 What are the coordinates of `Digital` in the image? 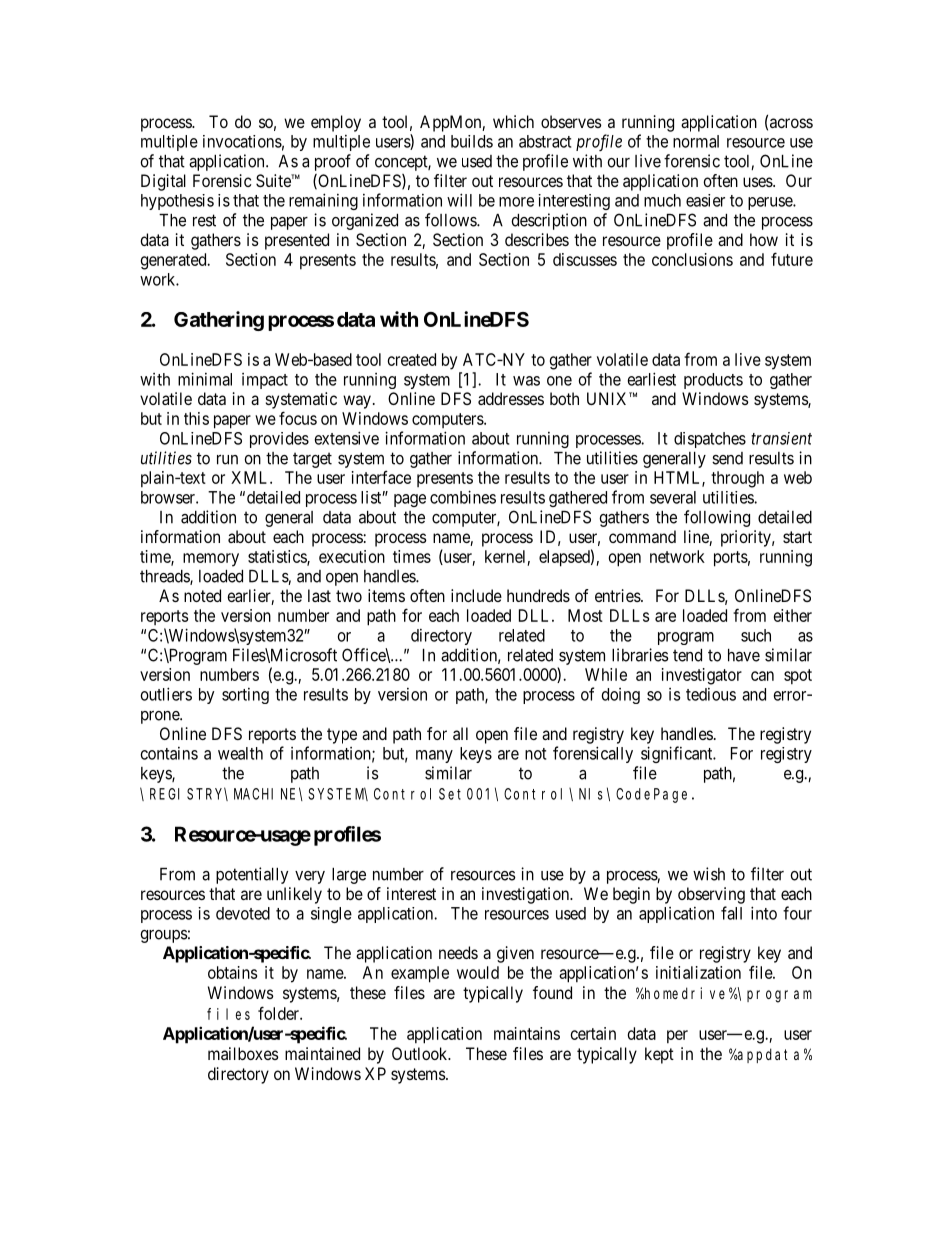 It's located at (163, 182).
